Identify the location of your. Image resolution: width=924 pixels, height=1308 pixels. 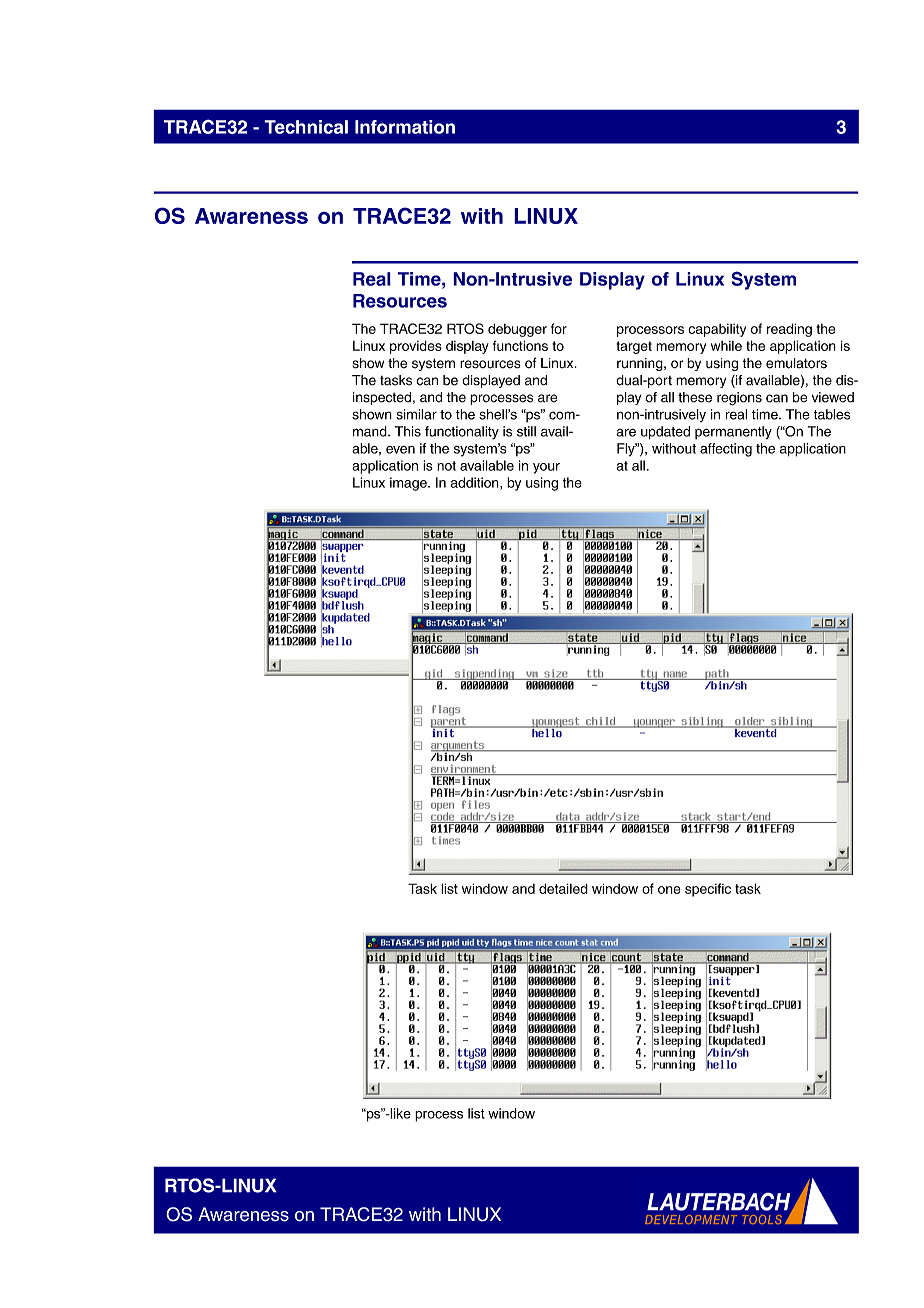
(546, 468).
